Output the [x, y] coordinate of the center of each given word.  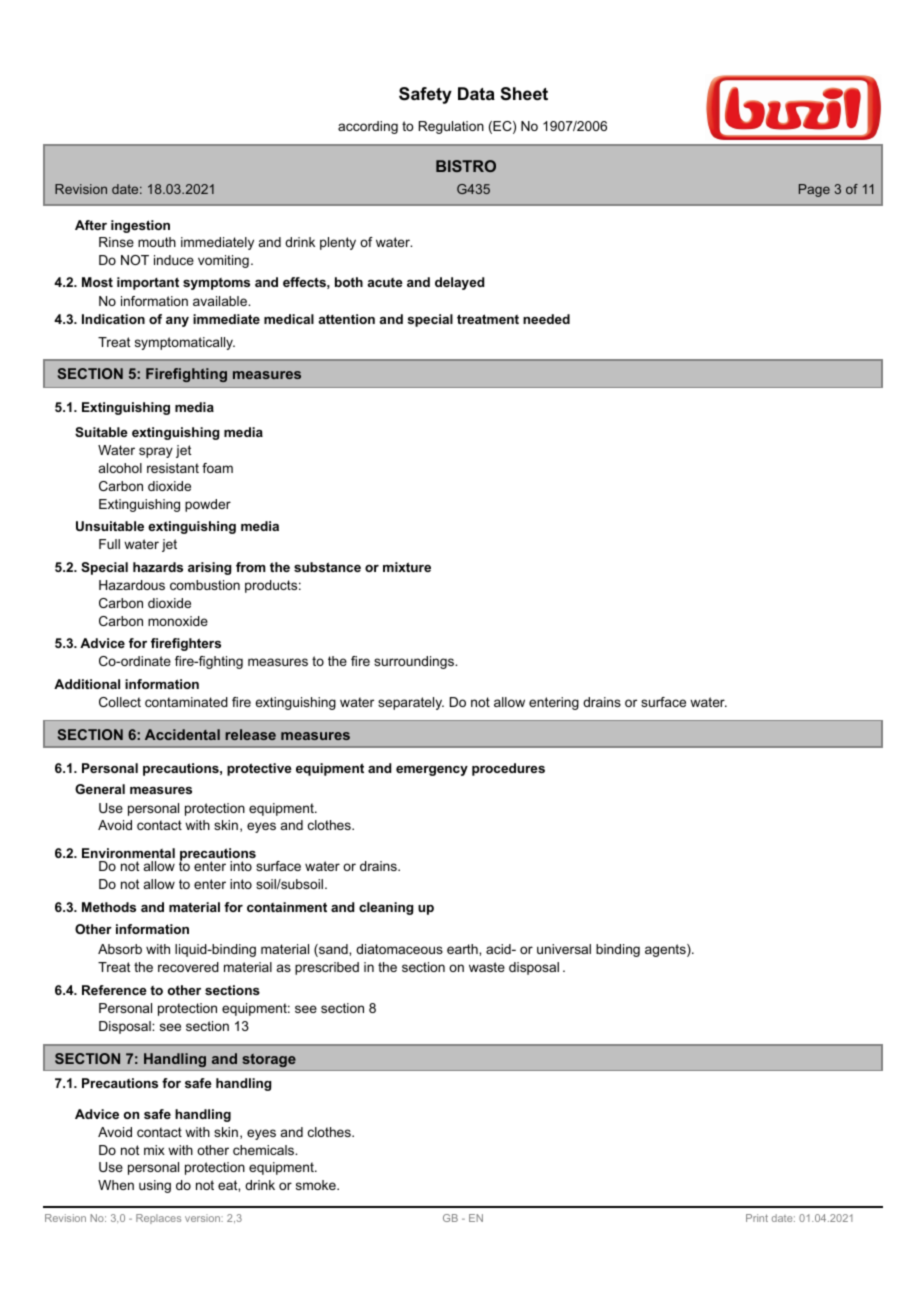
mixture [407, 567]
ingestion [140, 226]
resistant [173, 468]
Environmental [128, 853]
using [155, 1186]
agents [666, 950]
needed [546, 319]
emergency [432, 771]
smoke [317, 1185]
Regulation [451, 127]
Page [814, 190]
